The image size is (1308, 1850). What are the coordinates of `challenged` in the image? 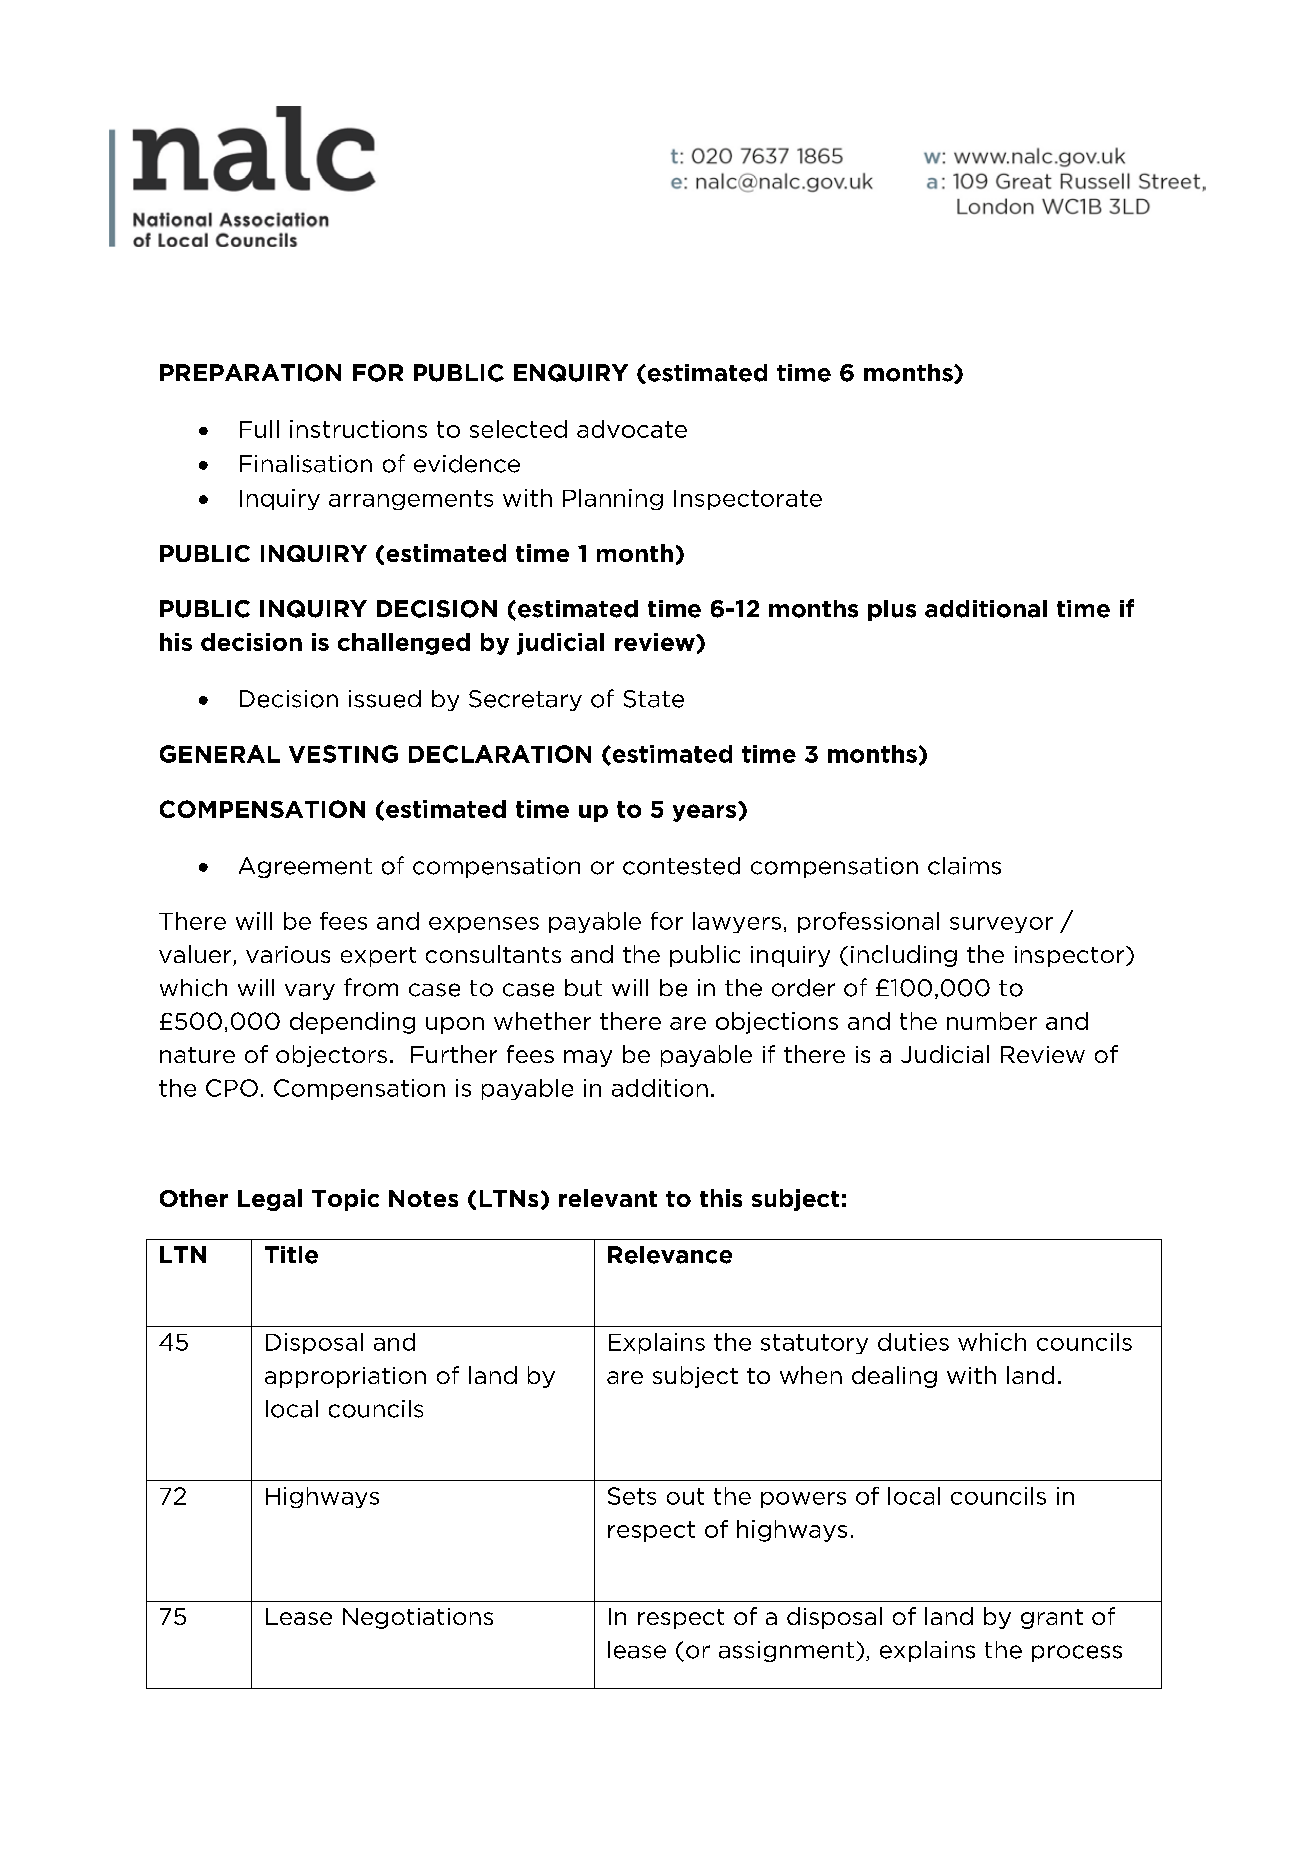 It's located at (404, 644).
